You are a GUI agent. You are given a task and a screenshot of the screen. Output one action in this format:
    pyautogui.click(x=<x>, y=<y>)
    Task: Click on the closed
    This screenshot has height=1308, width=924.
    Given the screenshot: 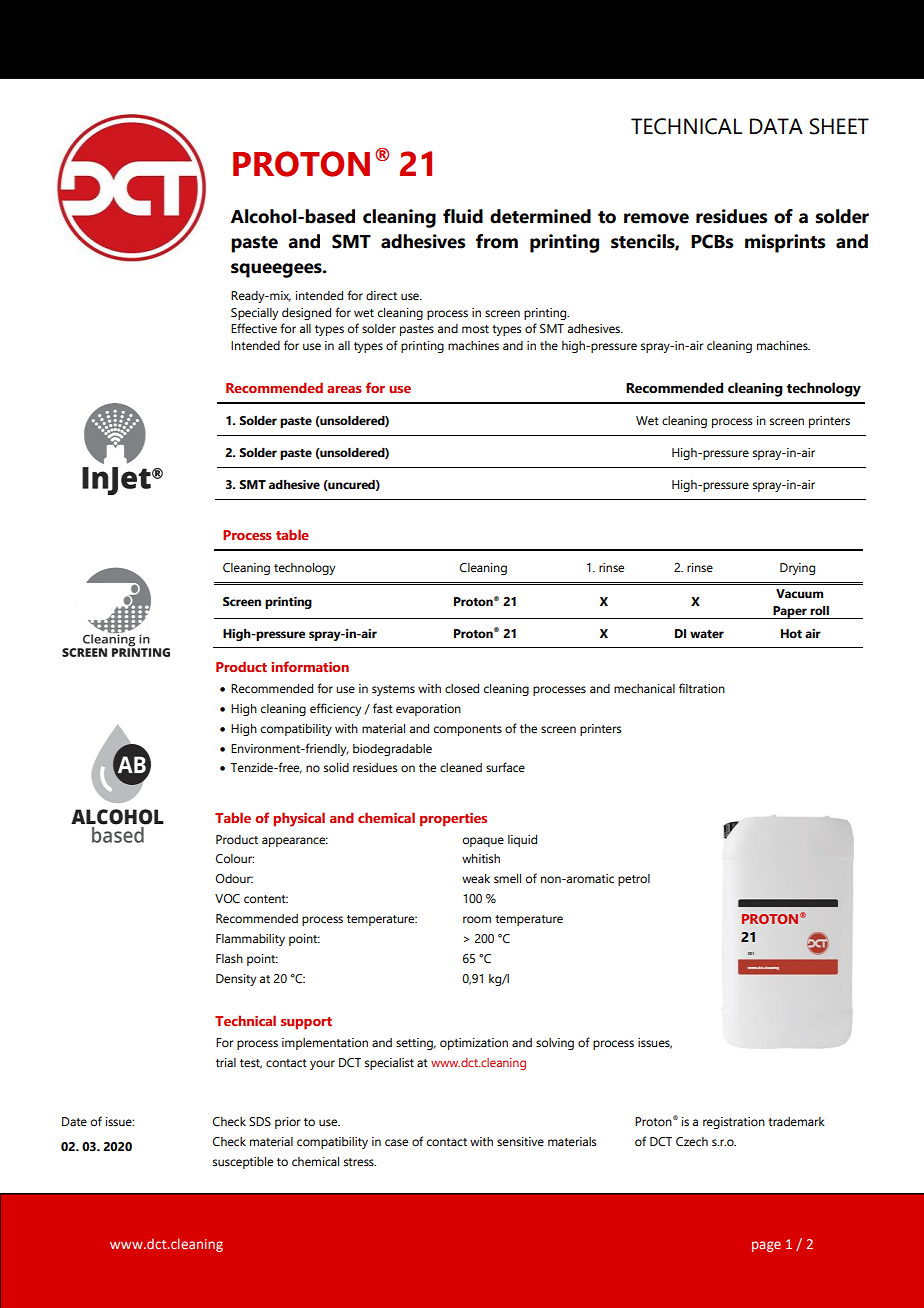 What is the action you would take?
    pyautogui.click(x=462, y=688)
